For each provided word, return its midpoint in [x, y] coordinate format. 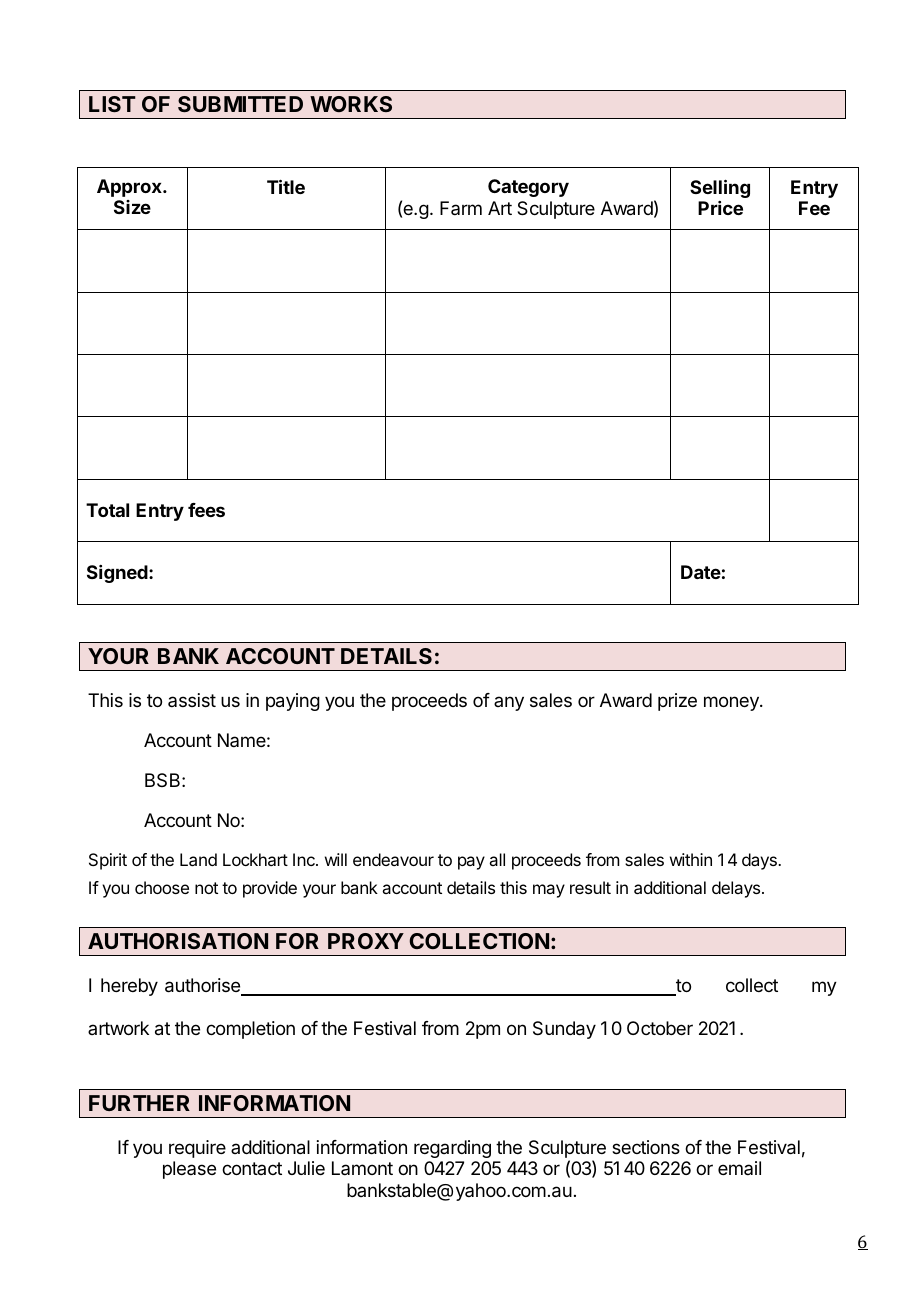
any [509, 703]
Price [720, 208]
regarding [452, 1149]
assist [192, 700]
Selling [720, 188]
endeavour [393, 859]
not [206, 888]
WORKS [351, 104]
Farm [461, 208]
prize [677, 702]
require [197, 1149]
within [691, 859]
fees [206, 510]
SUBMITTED [240, 104]
